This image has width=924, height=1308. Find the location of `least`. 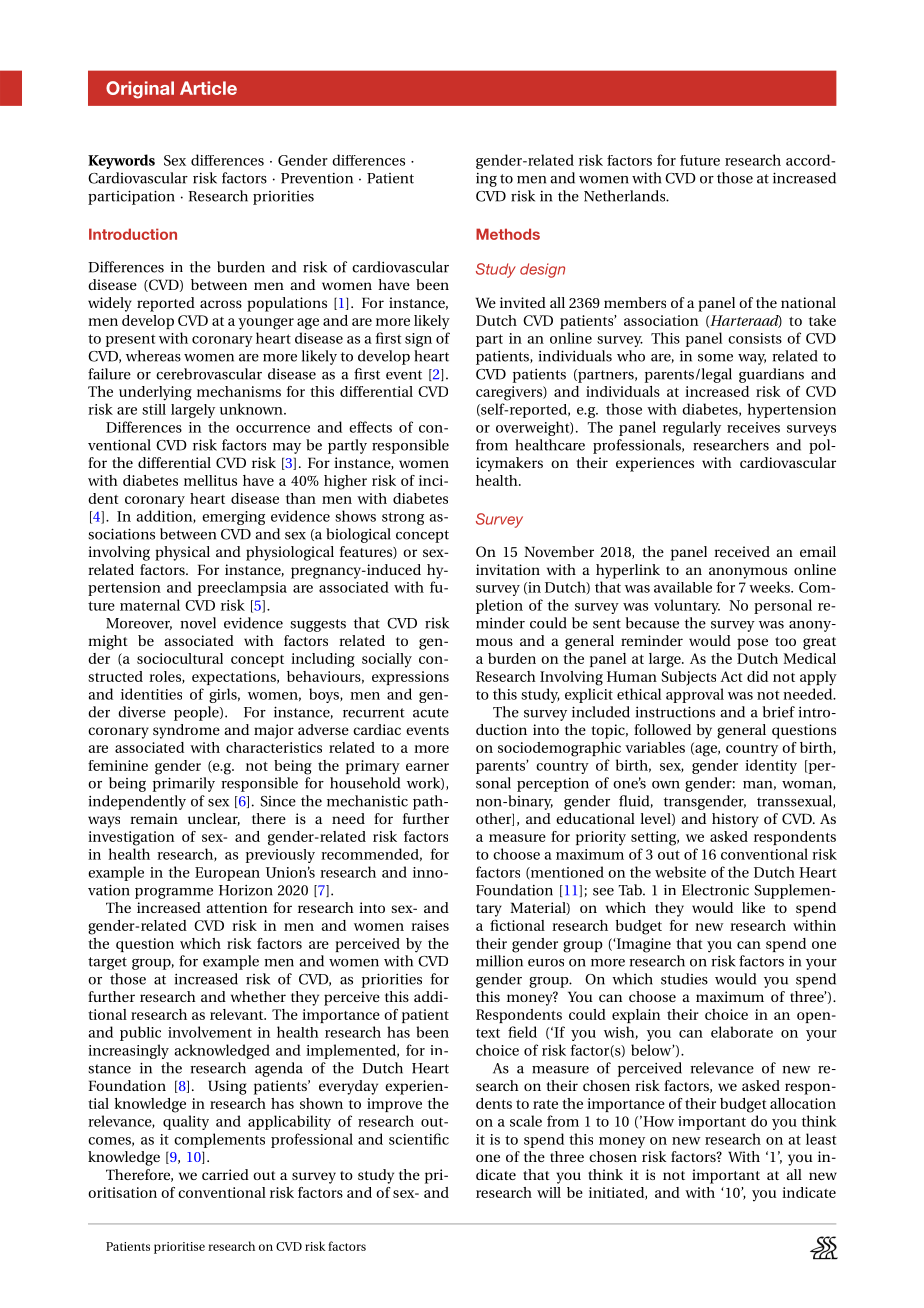

least is located at coordinates (821, 1139).
